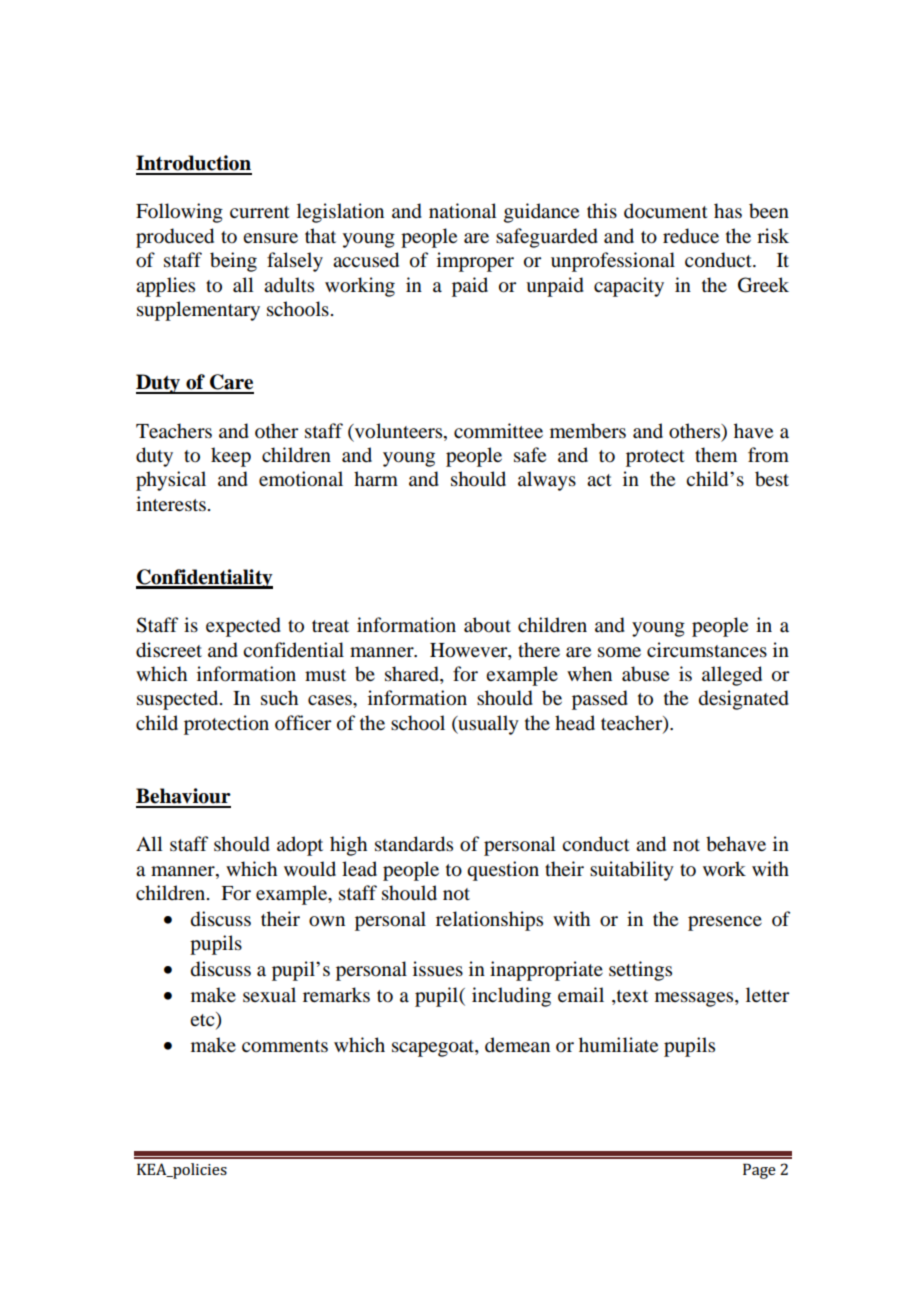 Image resolution: width=924 pixels, height=1308 pixels. I want to click on improper, so click(475, 262).
